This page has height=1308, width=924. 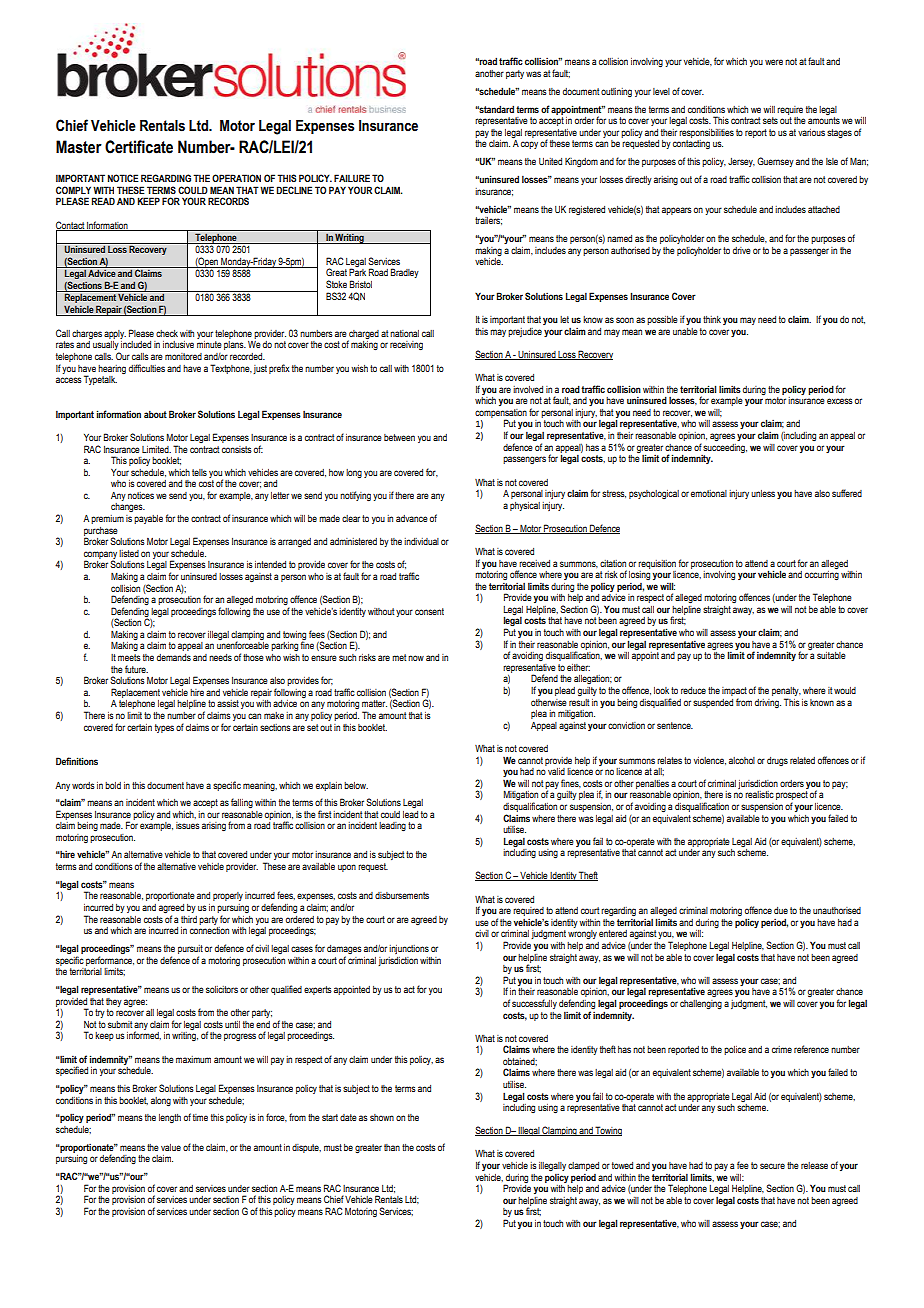 What do you see at coordinates (712, 319) in the page?
I see `think` at bounding box center [712, 319].
